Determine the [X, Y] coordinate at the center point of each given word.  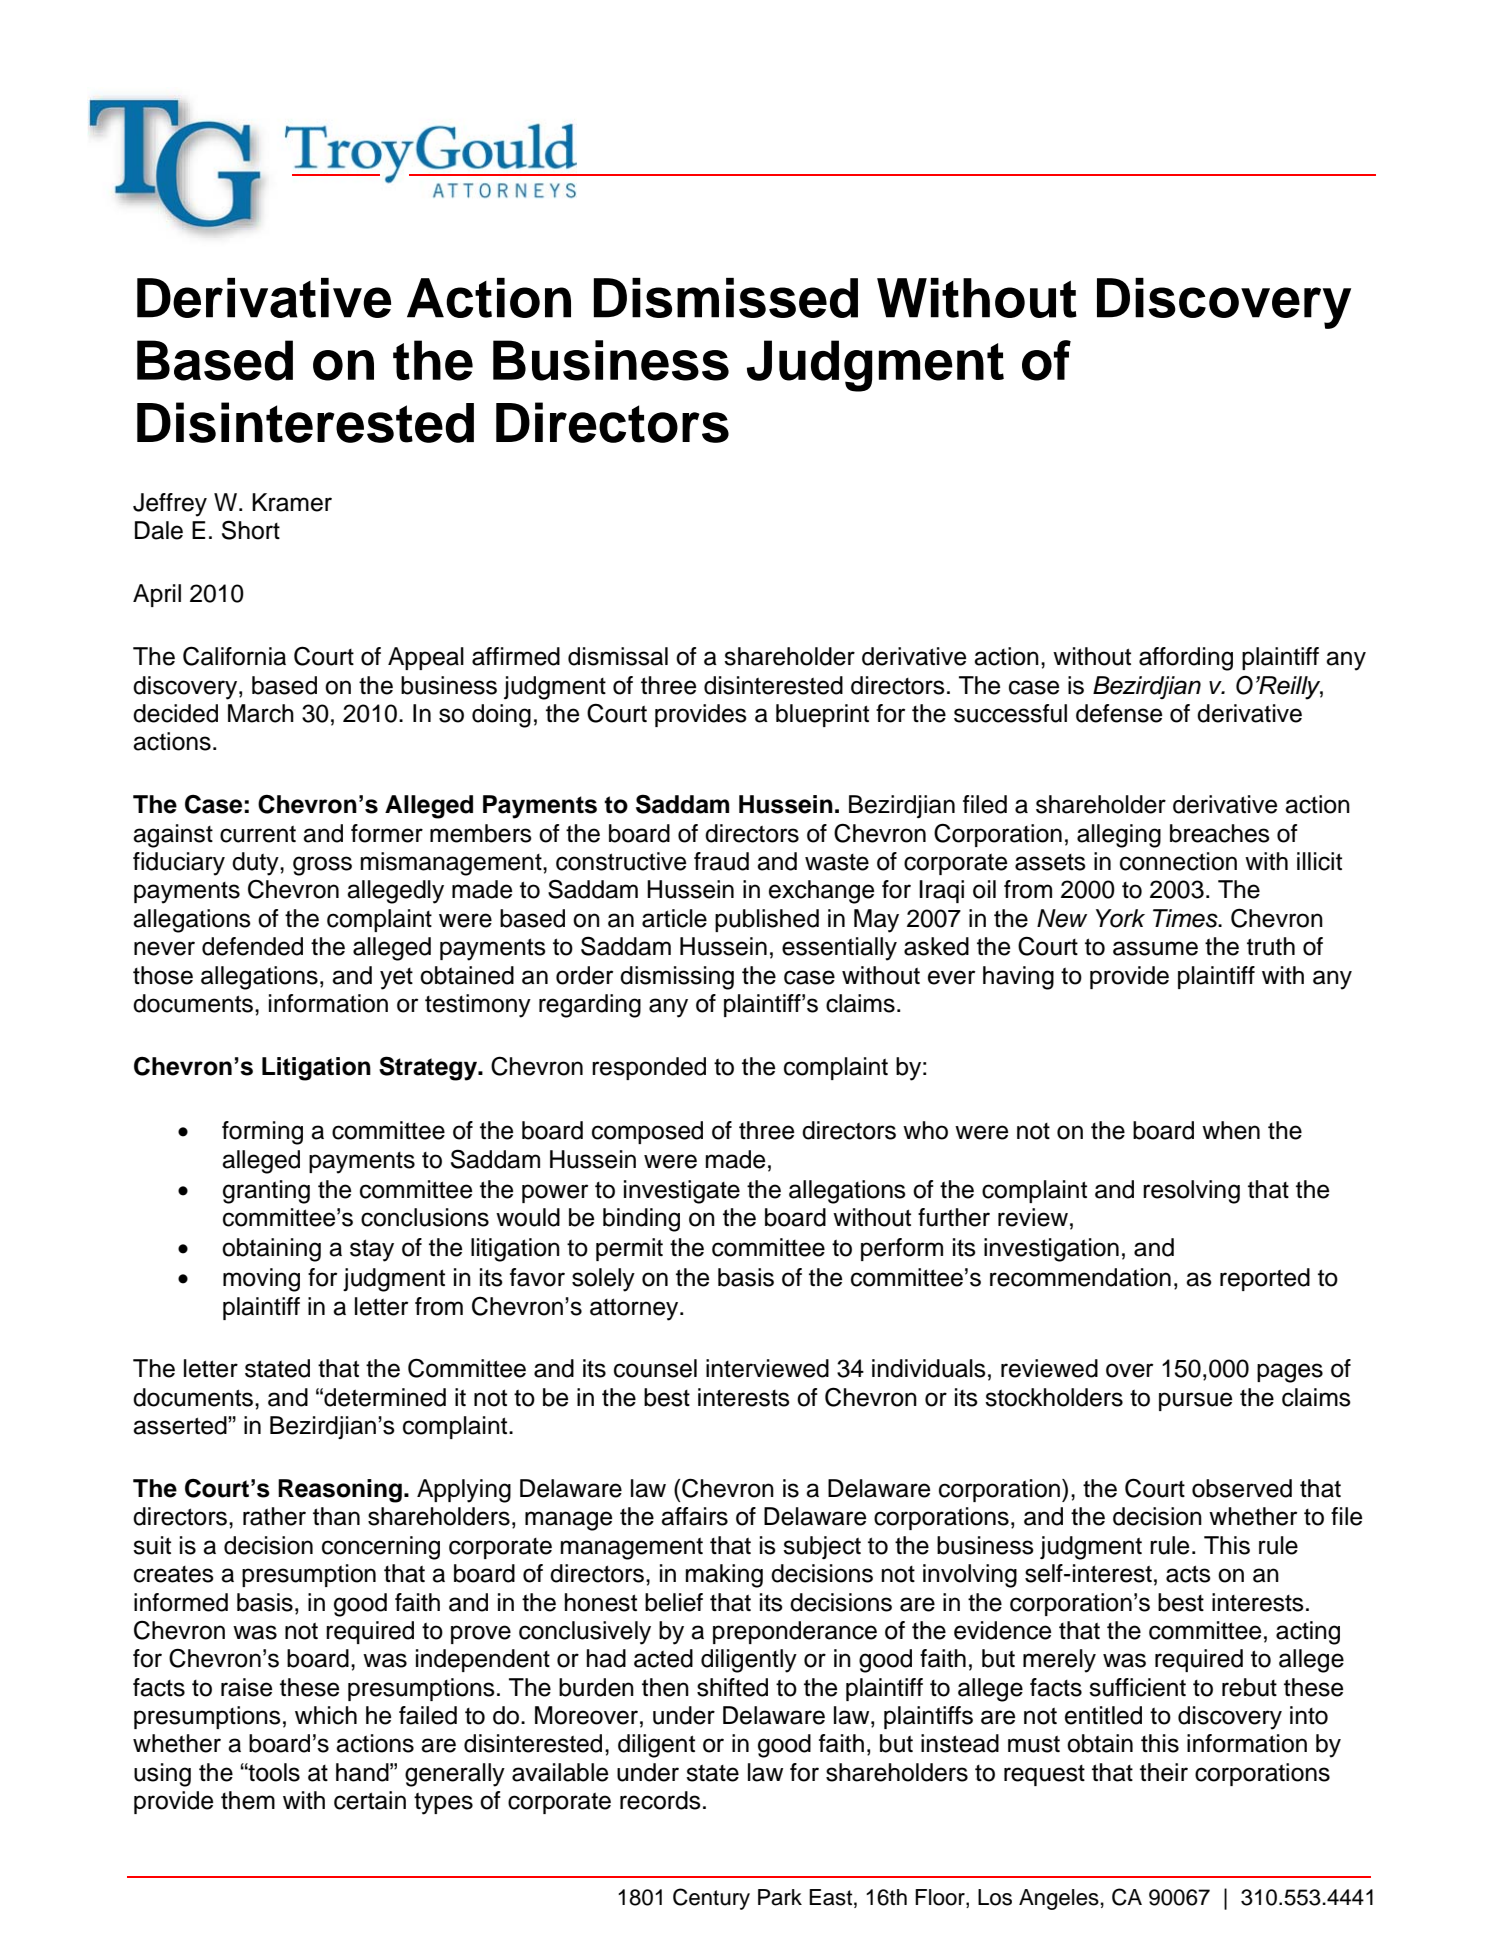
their [1164, 1772]
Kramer [292, 502]
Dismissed [726, 298]
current [258, 834]
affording [1186, 659]
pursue [1195, 1401]
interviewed [767, 1368]
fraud [721, 861]
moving [261, 1280]
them [248, 1800]
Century [711, 1899]
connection [1178, 861]
